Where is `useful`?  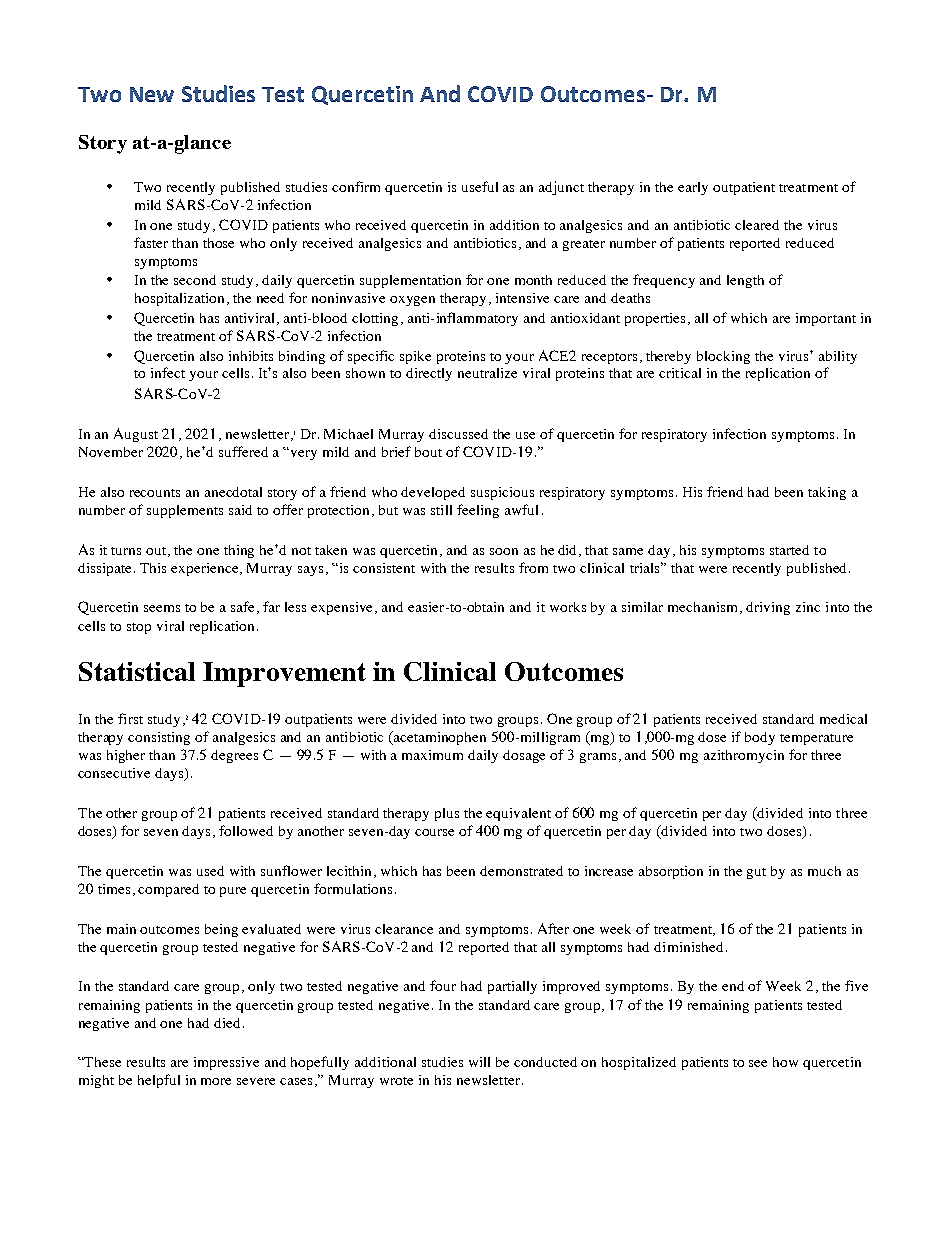 useful is located at coordinates (480, 186).
